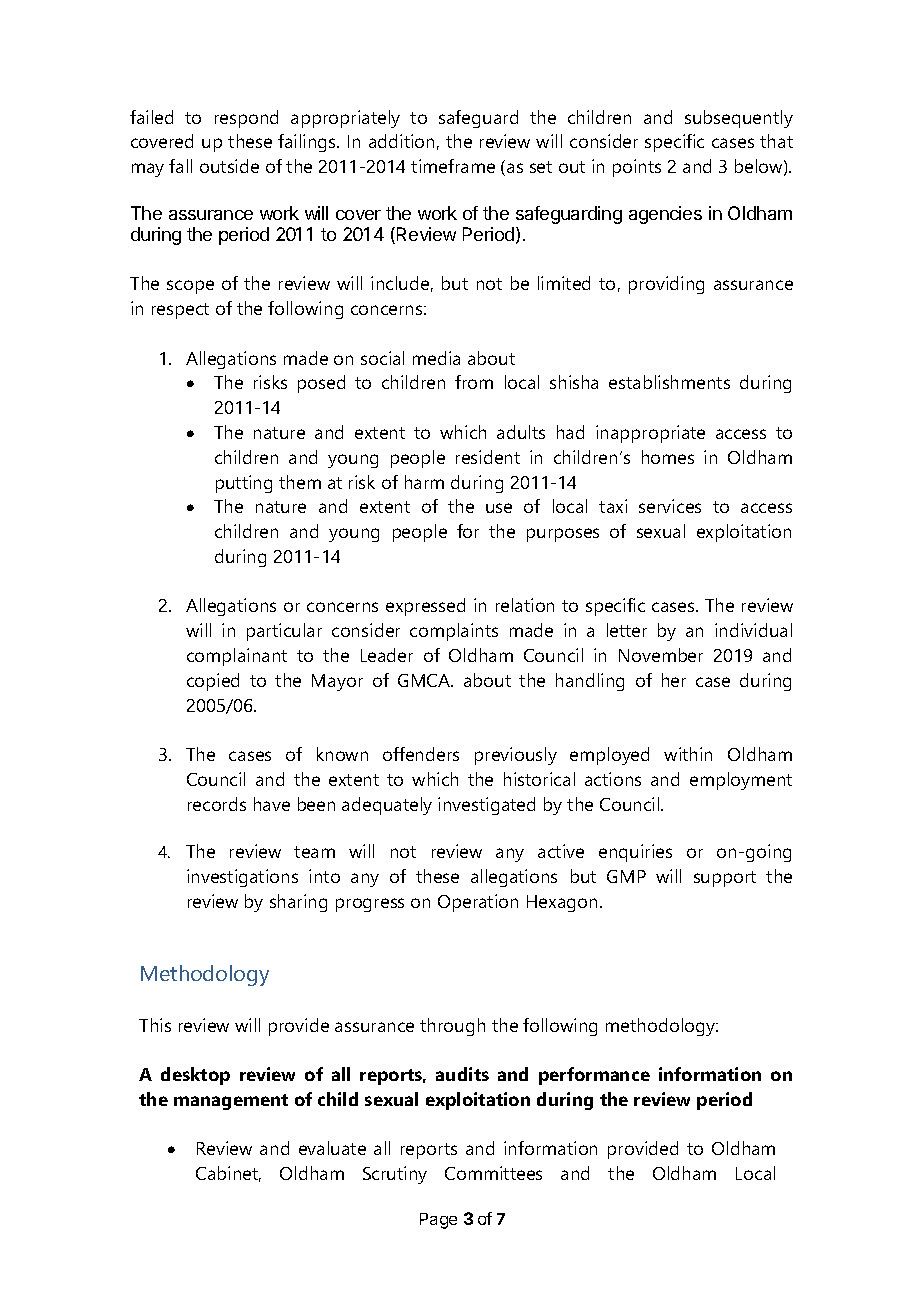 This screenshot has height=1307, width=924. What do you see at coordinates (453, 166) in the screenshot?
I see `timeframe` at bounding box center [453, 166].
